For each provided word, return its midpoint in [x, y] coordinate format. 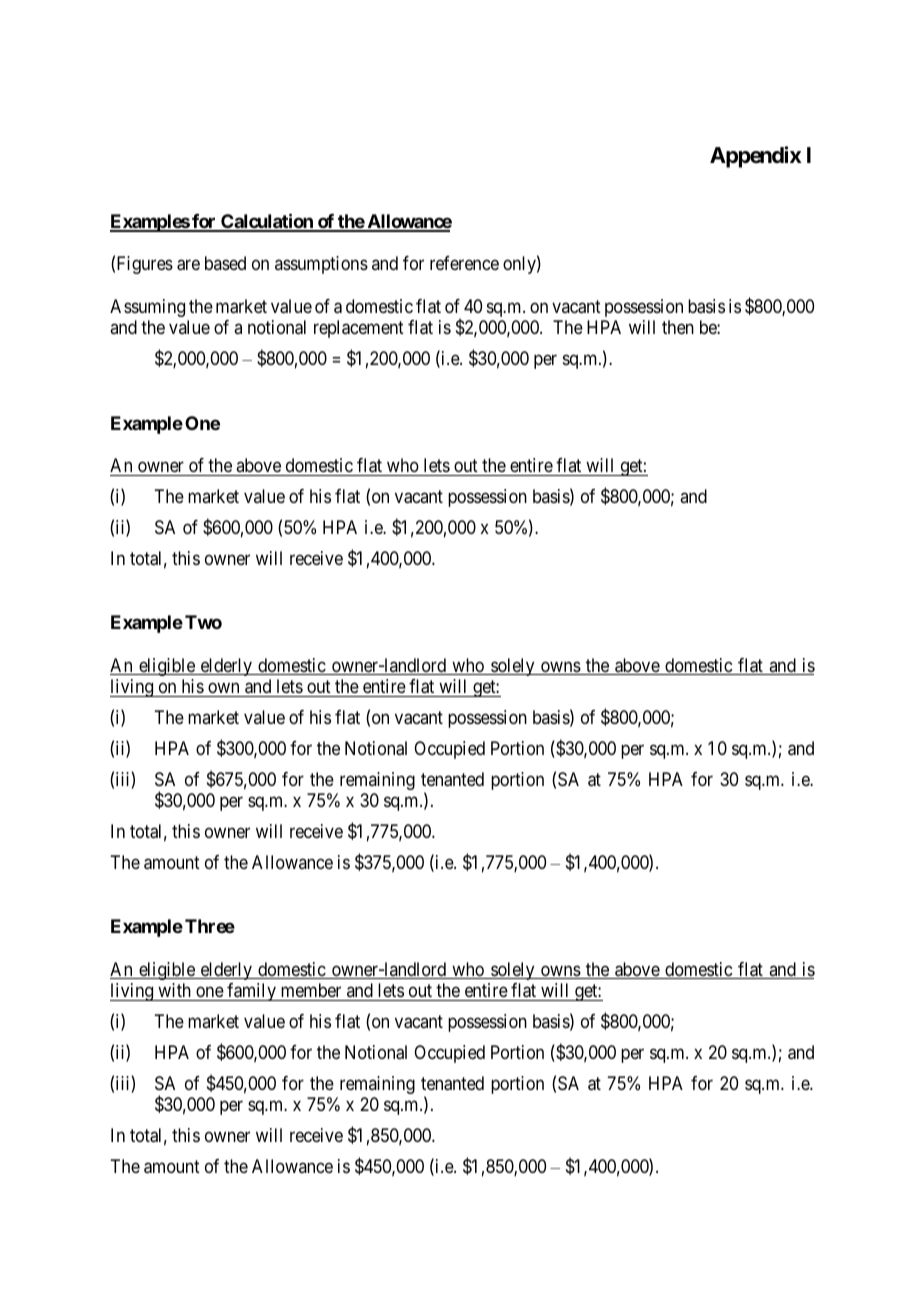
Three [210, 926]
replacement [359, 329]
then [678, 327]
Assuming [147, 308]
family [251, 992]
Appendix [755, 157]
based [225, 263]
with [174, 992]
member [311, 990]
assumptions [321, 265]
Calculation [267, 222]
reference [464, 263]
